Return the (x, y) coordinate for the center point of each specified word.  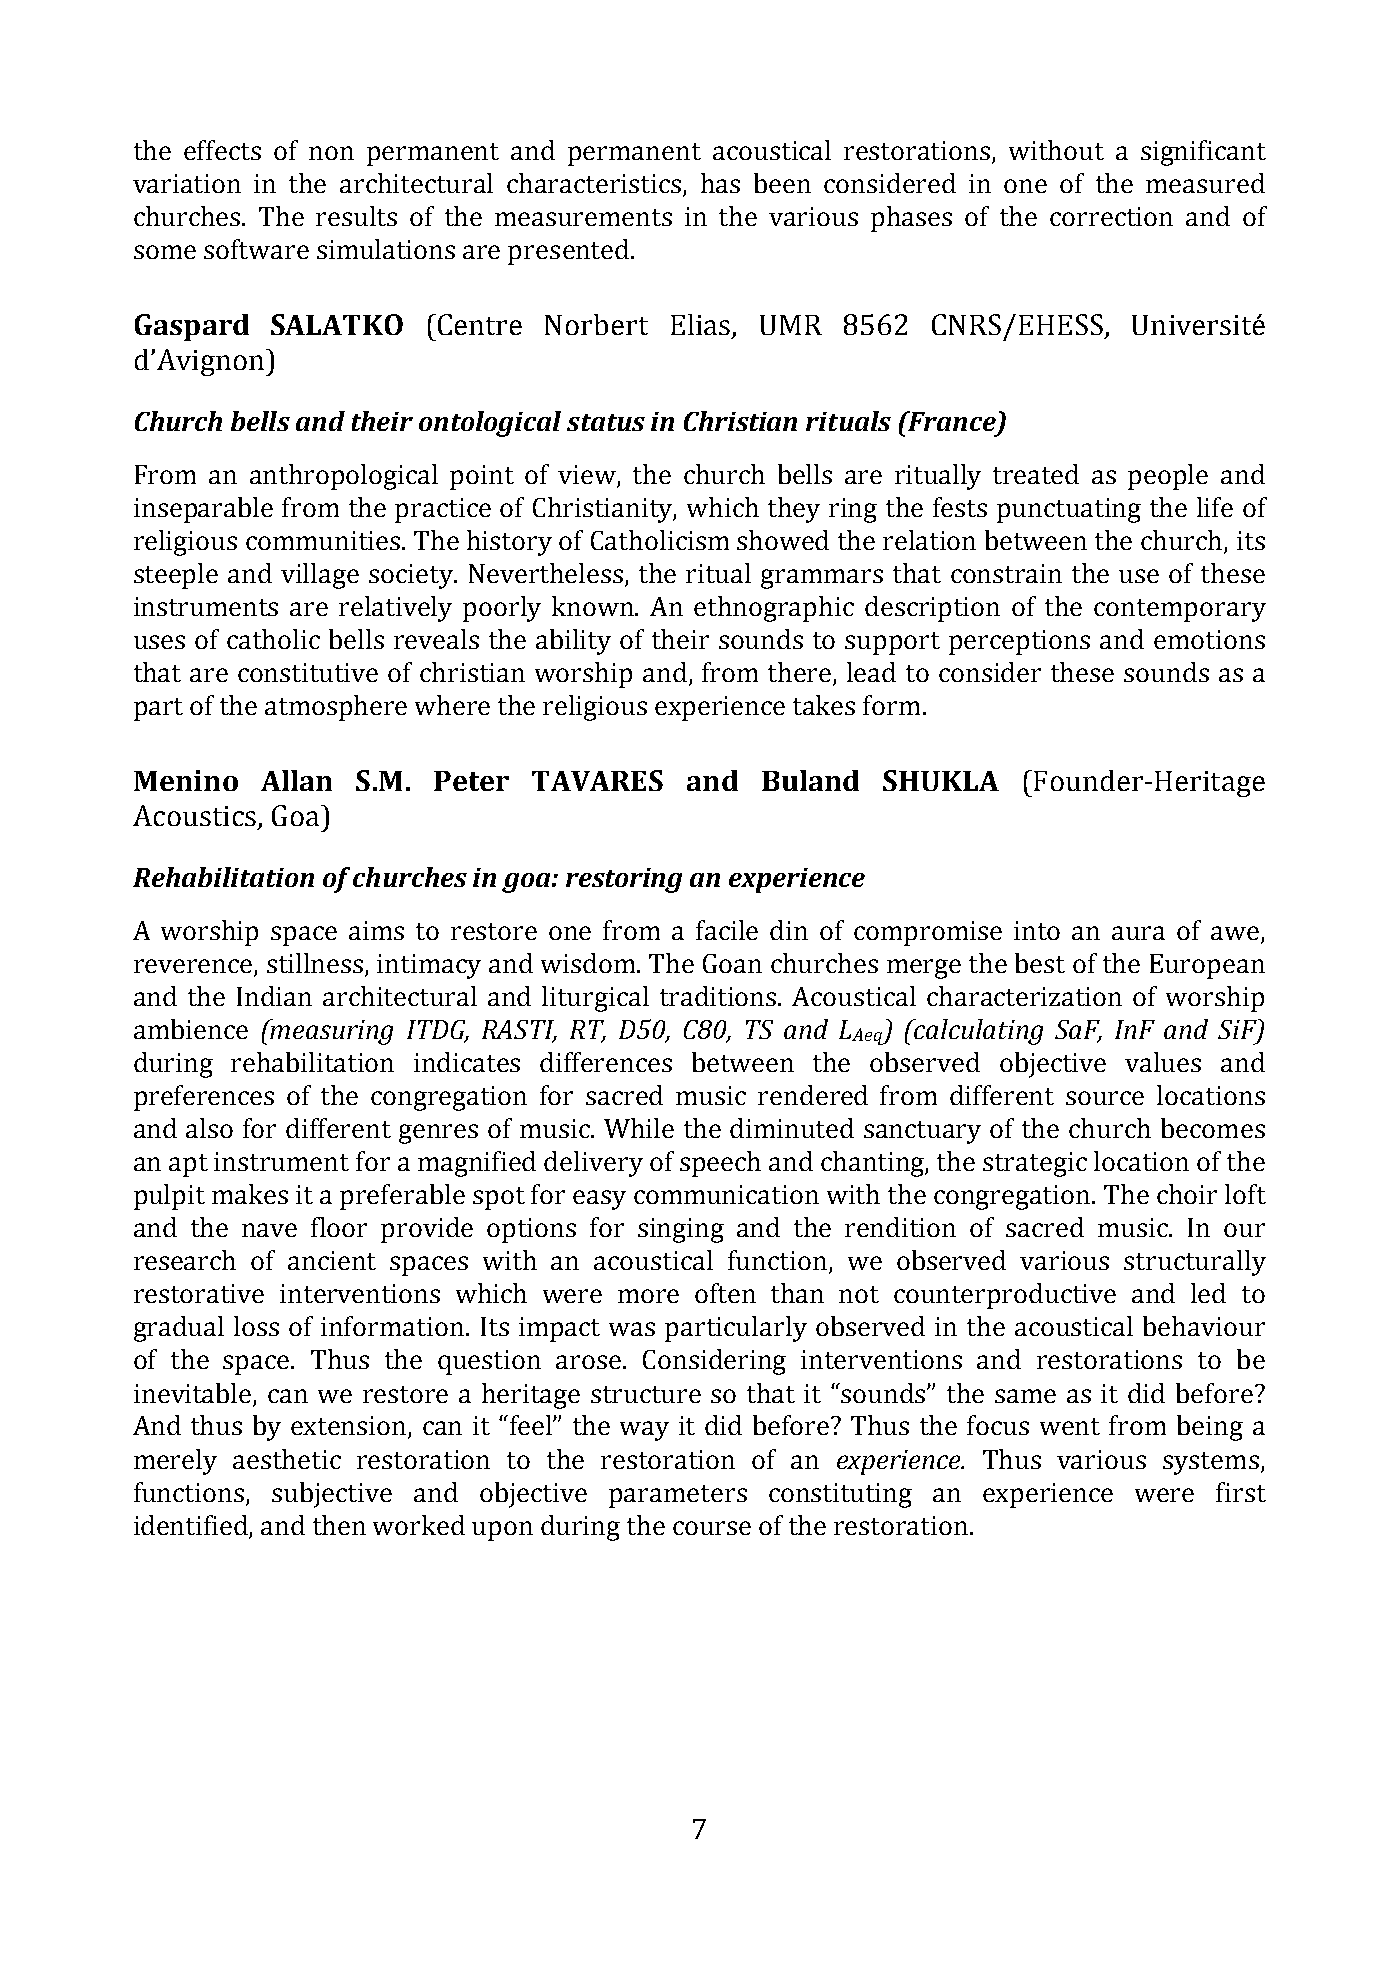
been (782, 183)
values (1163, 1062)
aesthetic (287, 1459)
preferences (204, 1098)
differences (606, 1062)
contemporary (1180, 610)
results (356, 216)
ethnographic (774, 609)
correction (1111, 216)
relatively (395, 609)
